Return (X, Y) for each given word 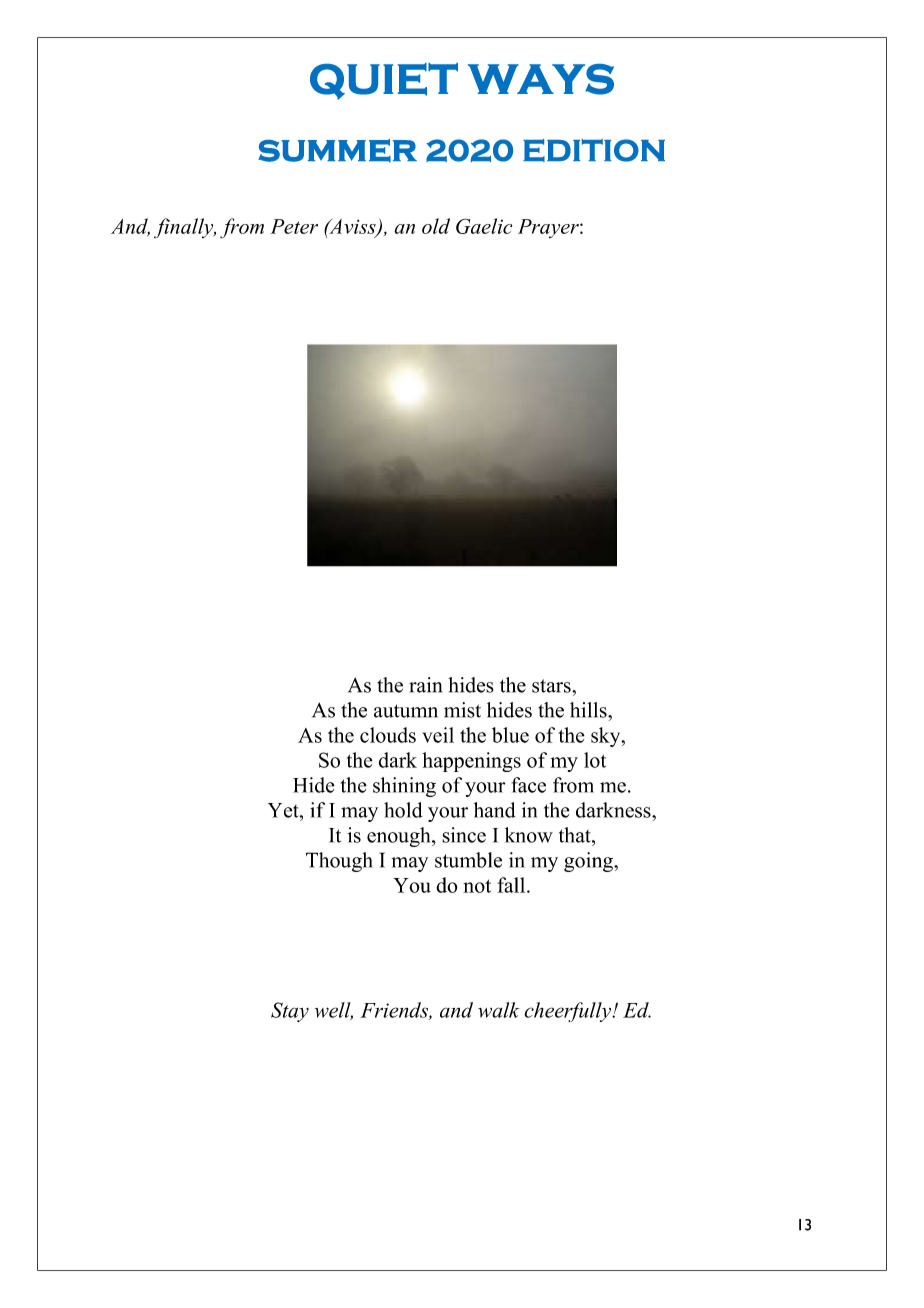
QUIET (384, 81)
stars (552, 686)
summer (337, 151)
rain (425, 685)
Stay (290, 1012)
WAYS (541, 79)
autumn (406, 711)
